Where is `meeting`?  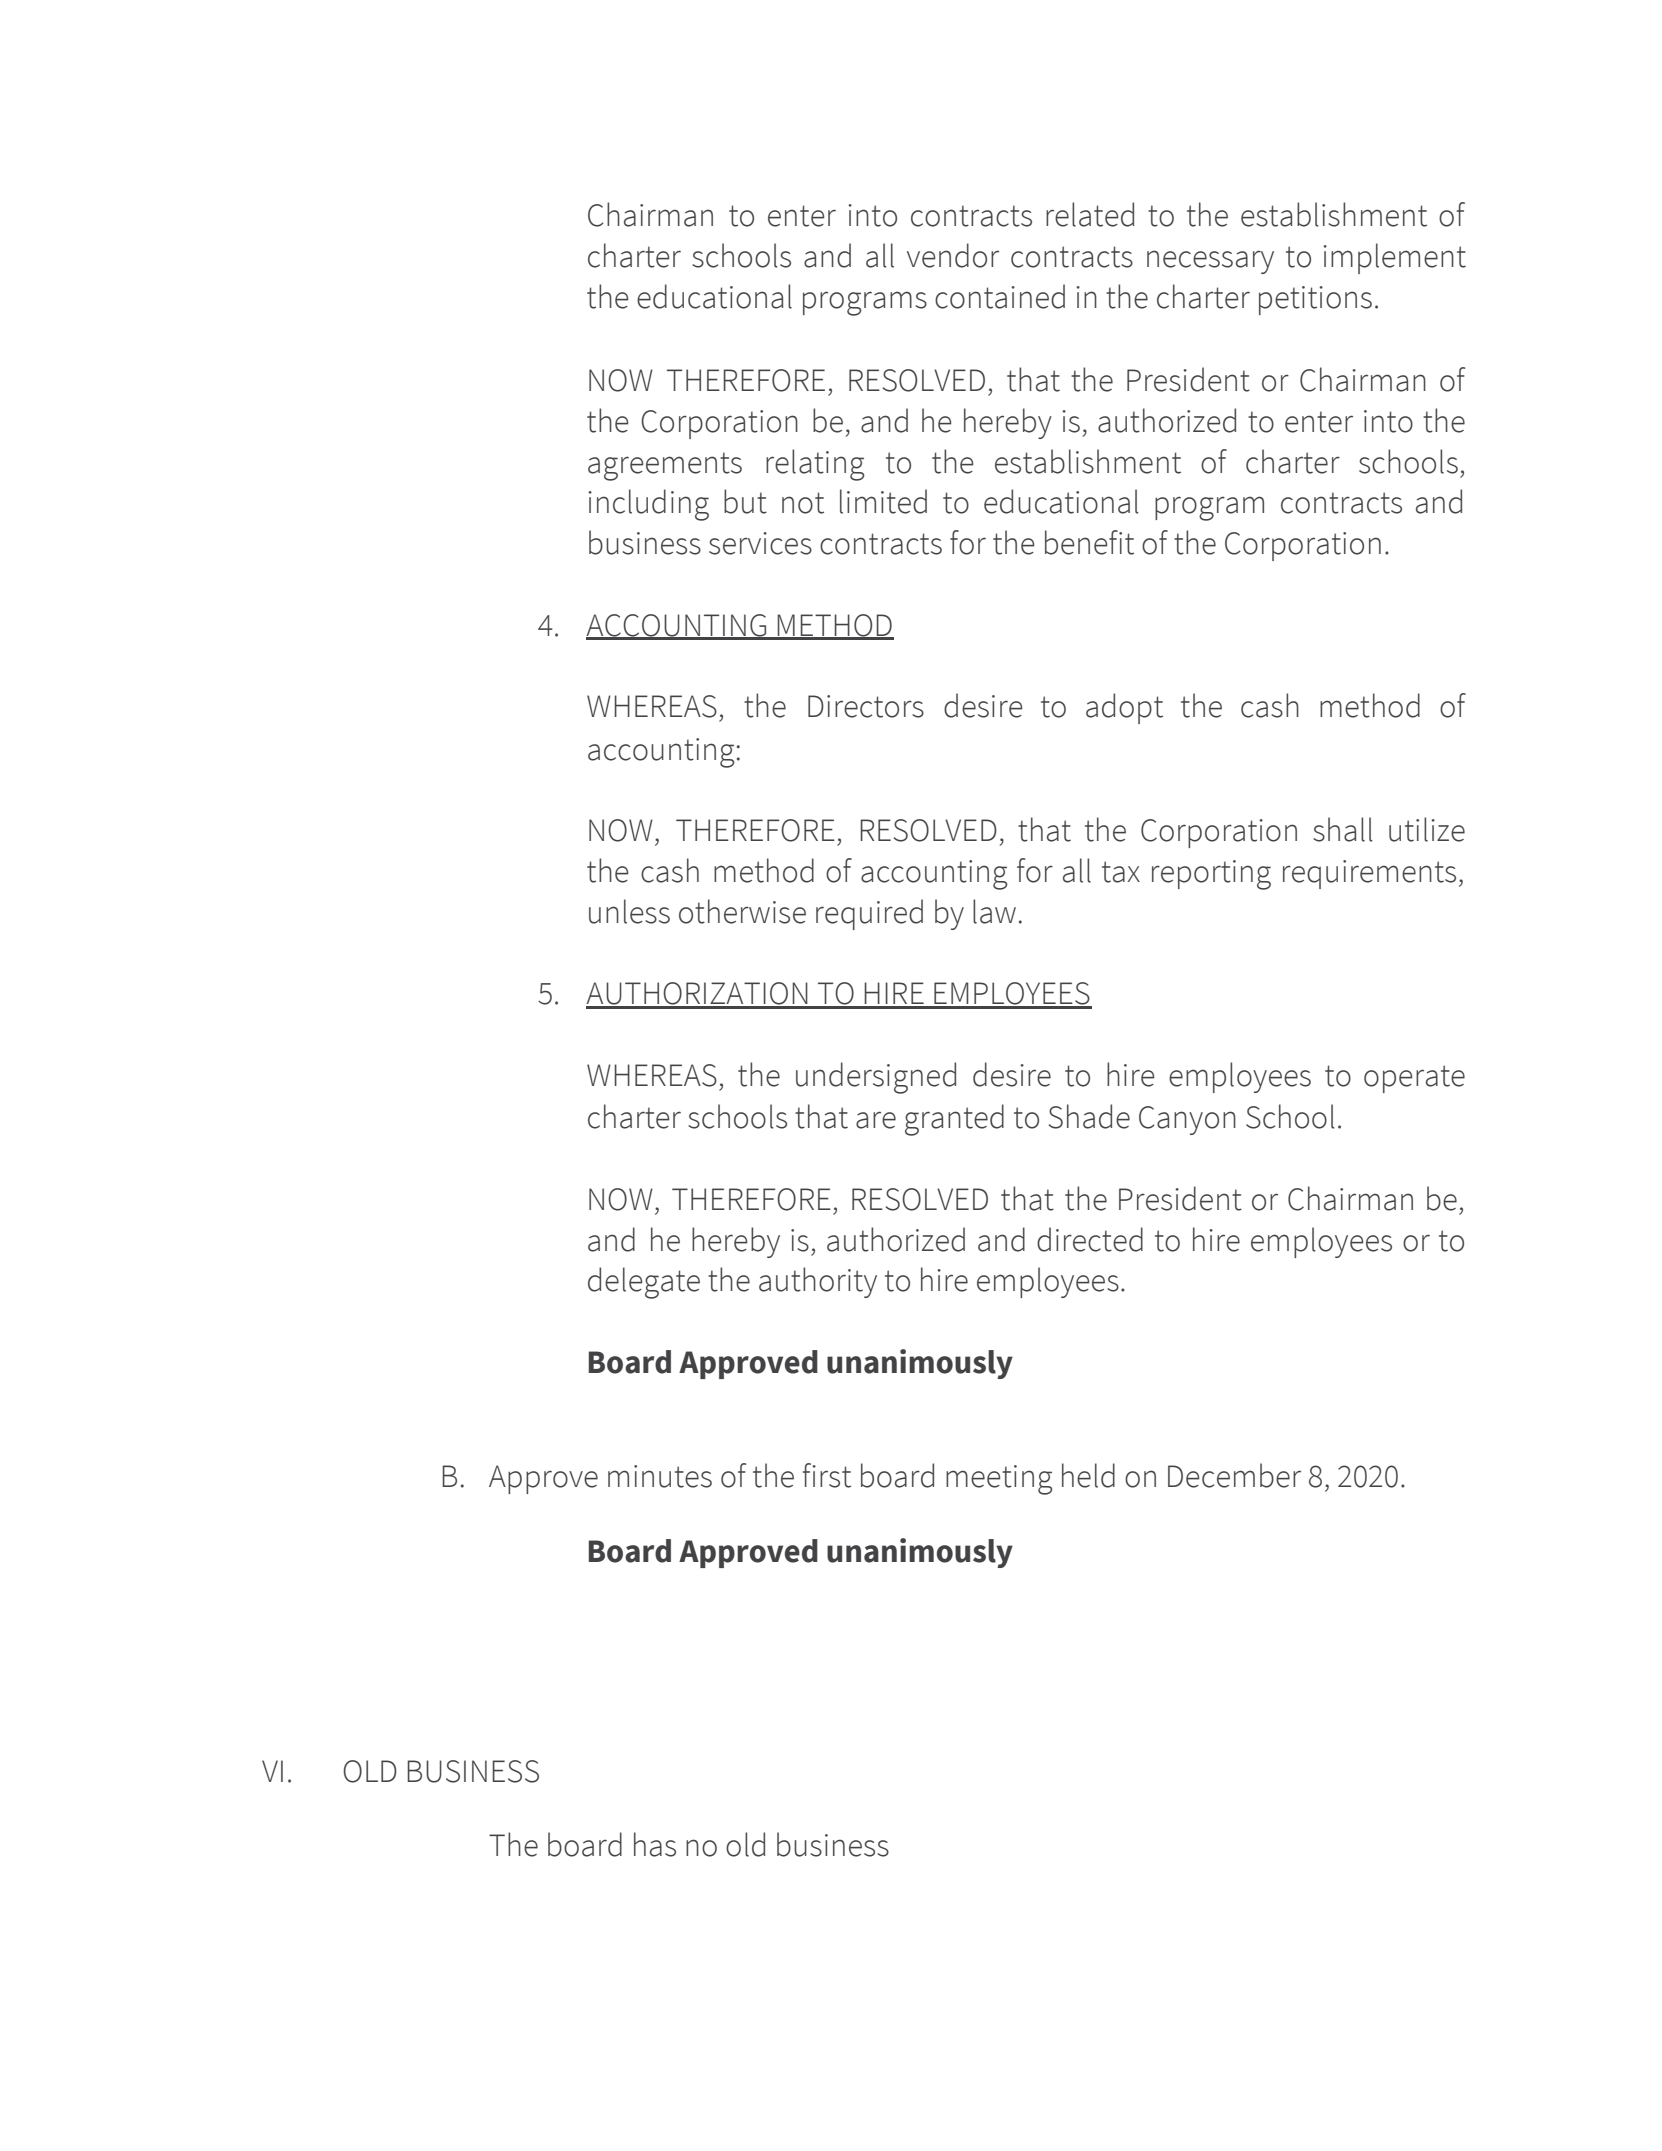
meeting is located at coordinates (999, 1480).
